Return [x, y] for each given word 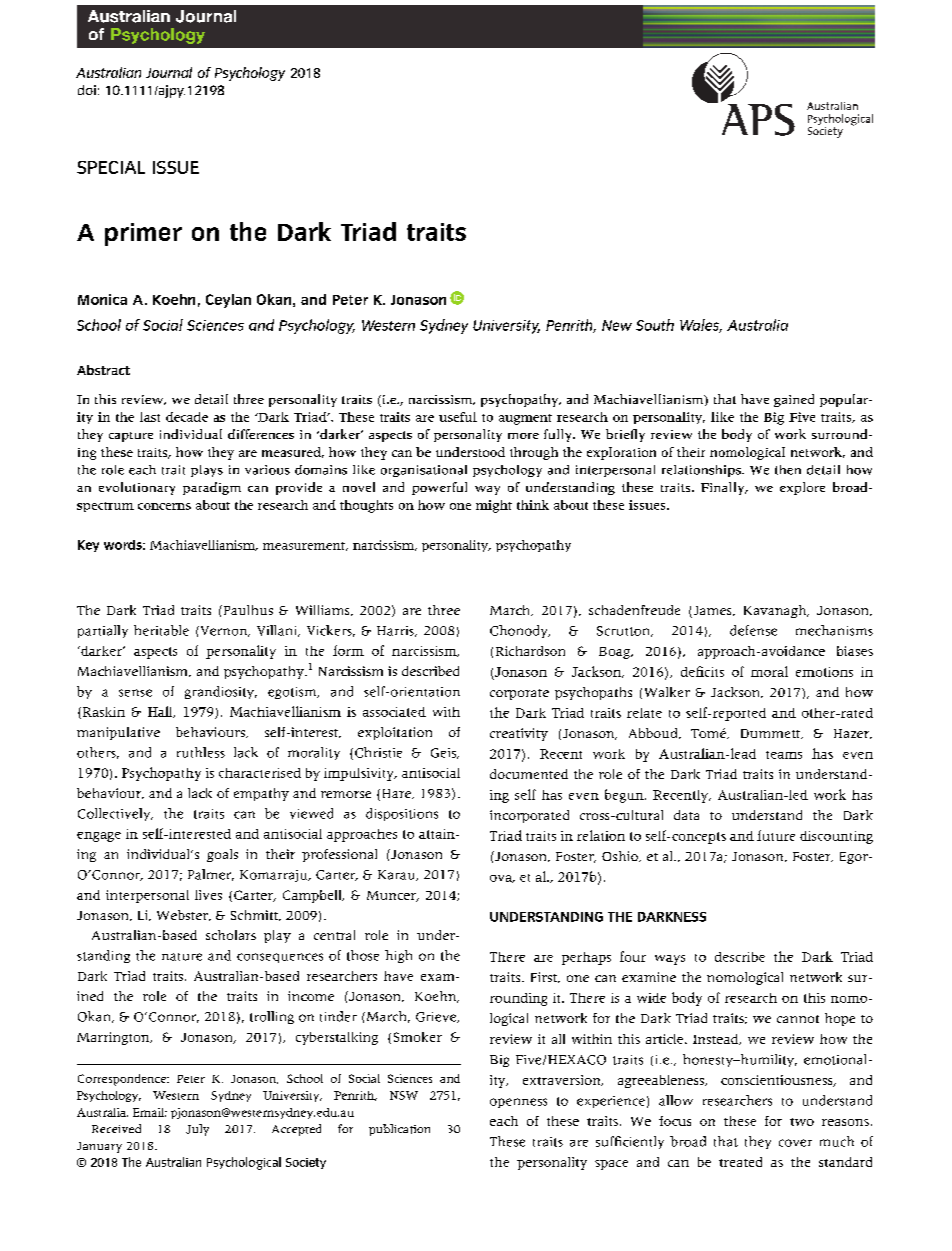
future [776, 835]
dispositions [402, 814]
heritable [161, 630]
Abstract [103, 370]
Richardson [530, 651]
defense [753, 630]
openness [518, 1103]
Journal [169, 72]
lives [208, 895]
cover [795, 1143]
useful [458, 417]
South [655, 325]
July [197, 1130]
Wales [701, 326]
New [617, 325]
